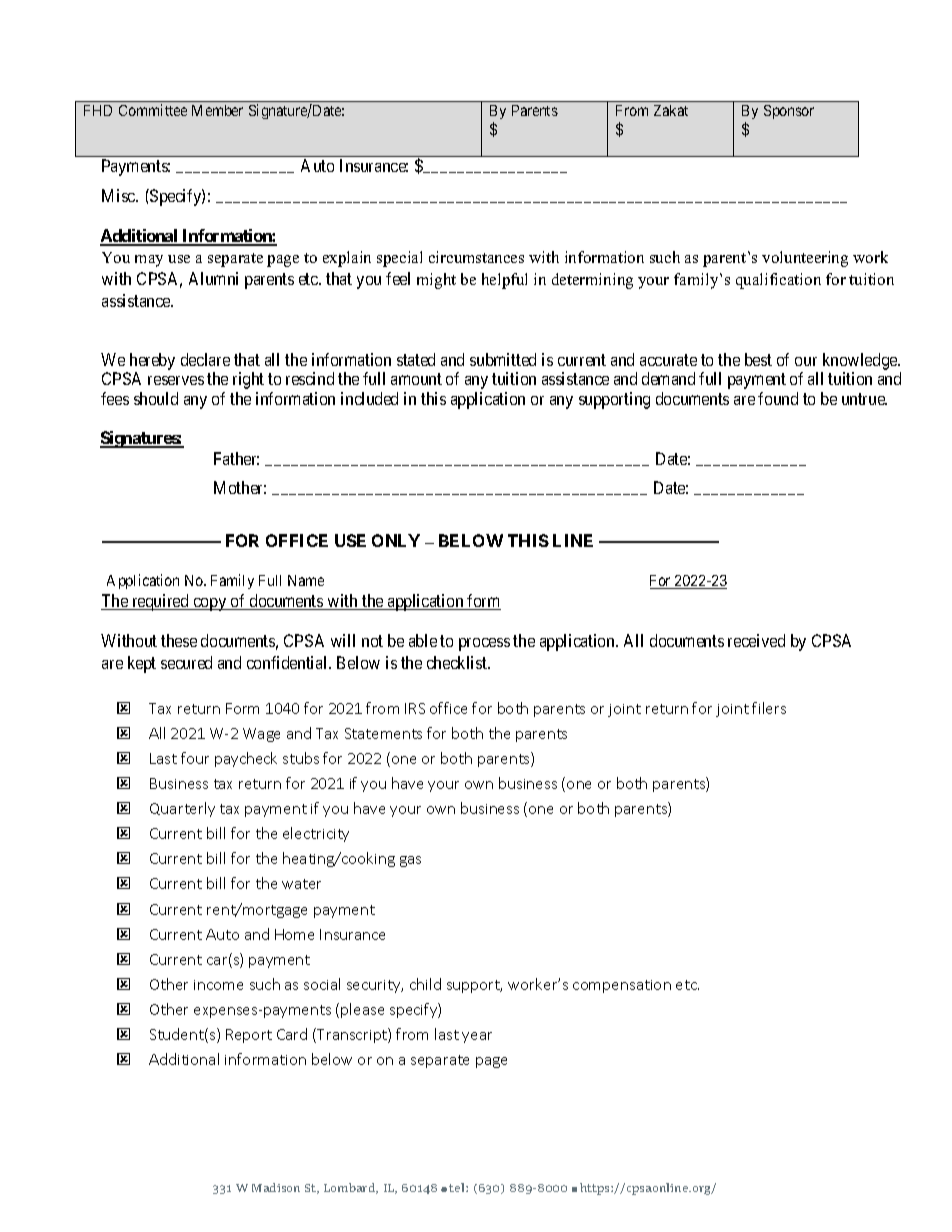 The width and height of the image is (952, 1232). Describe the element at coordinates (476, 257) in the image. I see `circumstances` at that location.
